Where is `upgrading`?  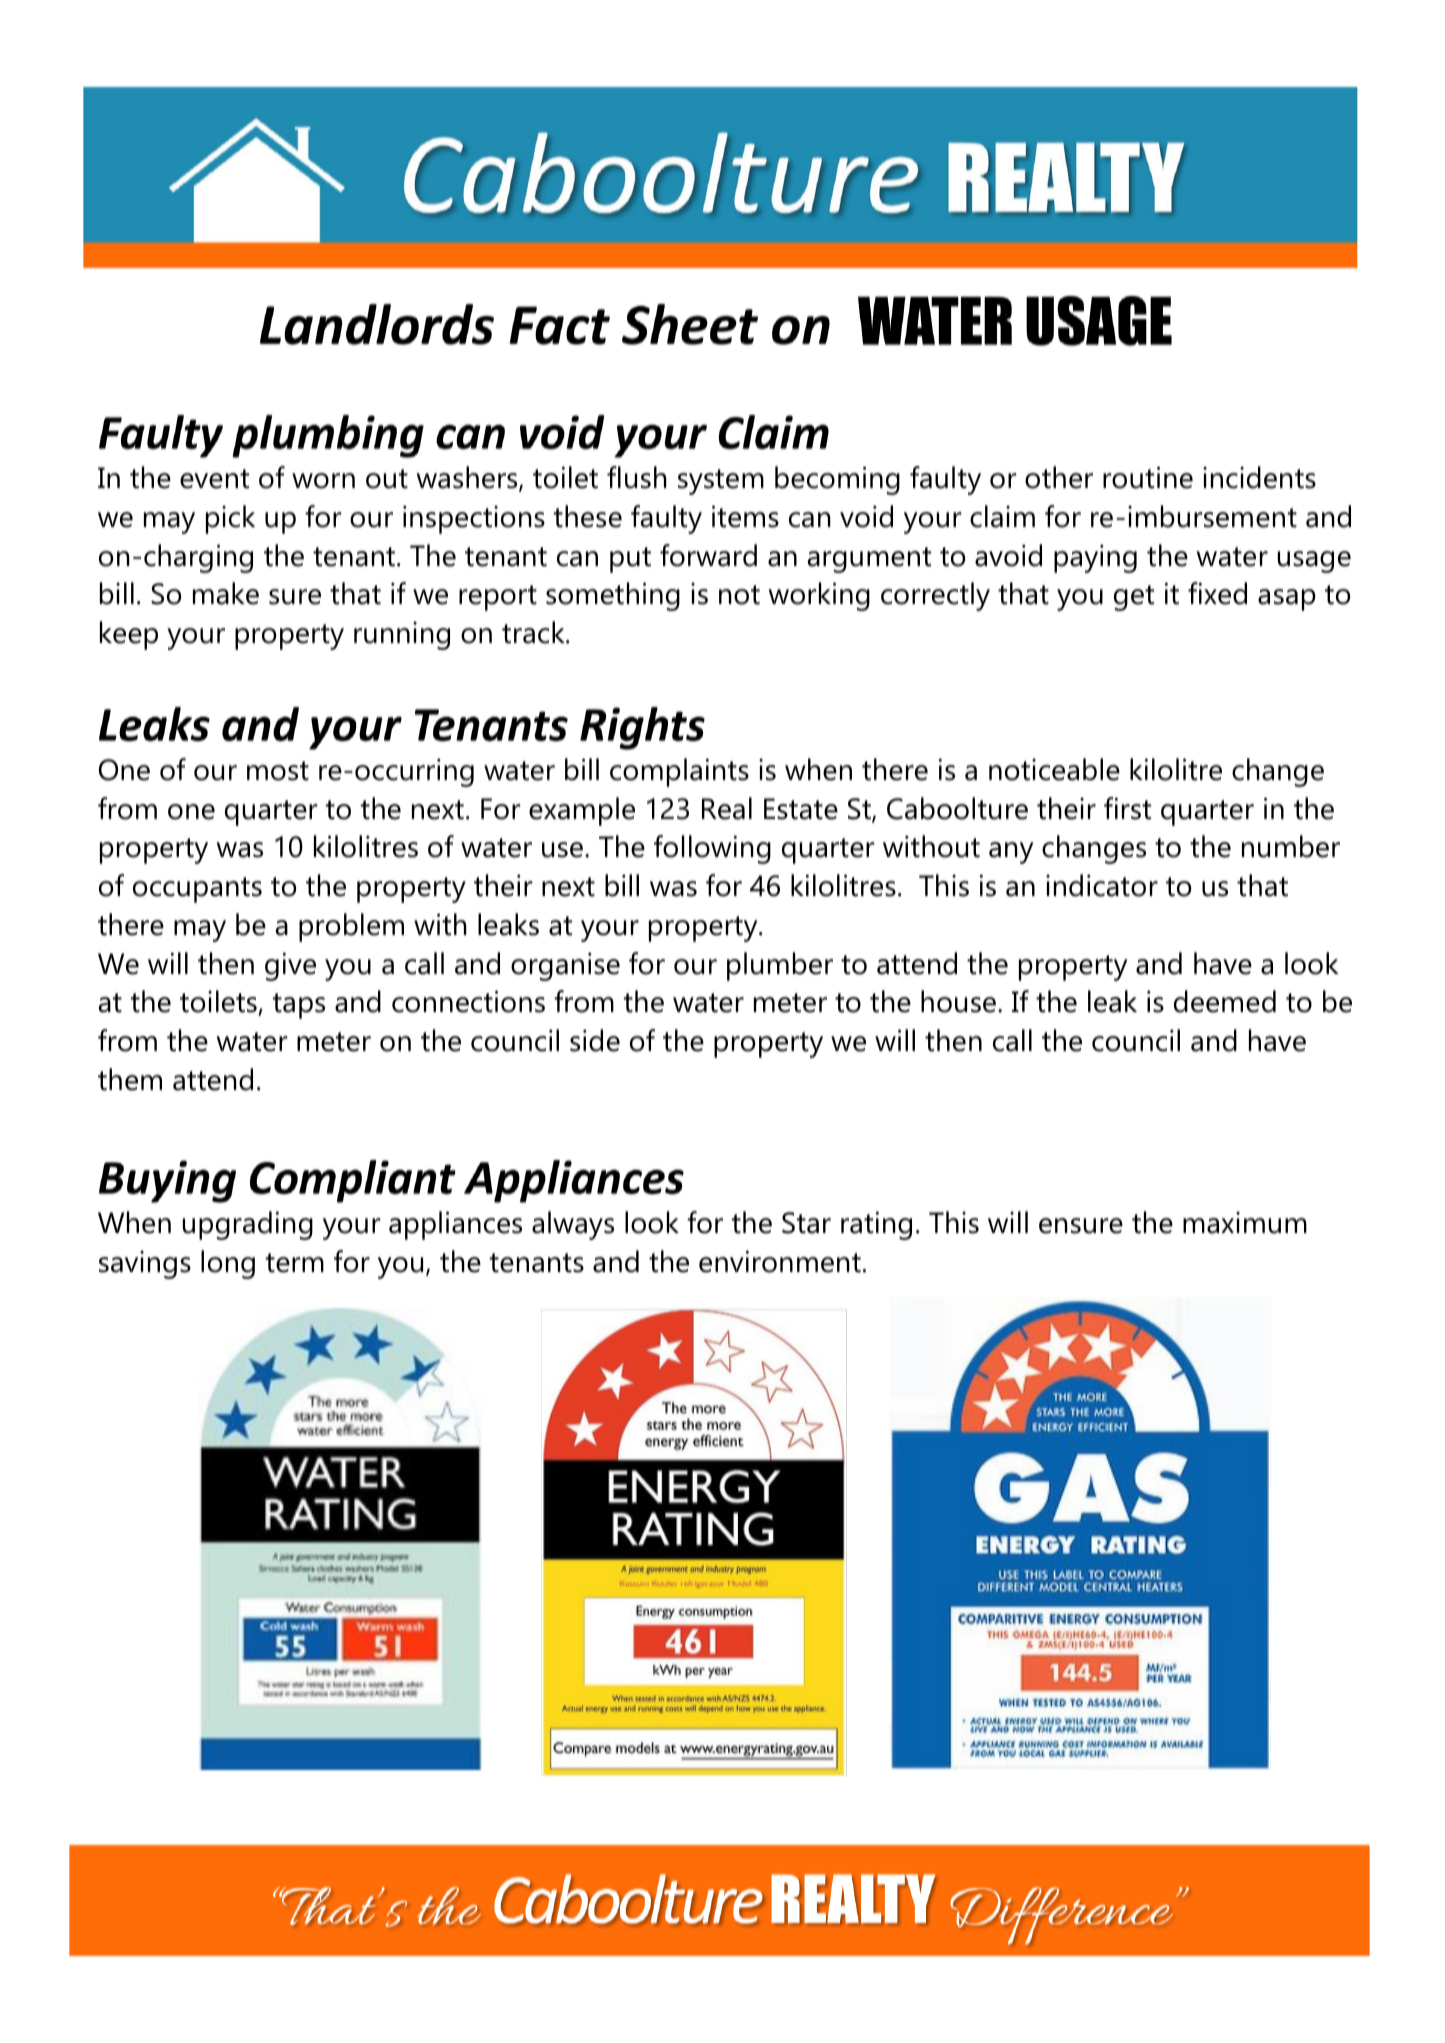 upgrading is located at coordinates (248, 1225).
